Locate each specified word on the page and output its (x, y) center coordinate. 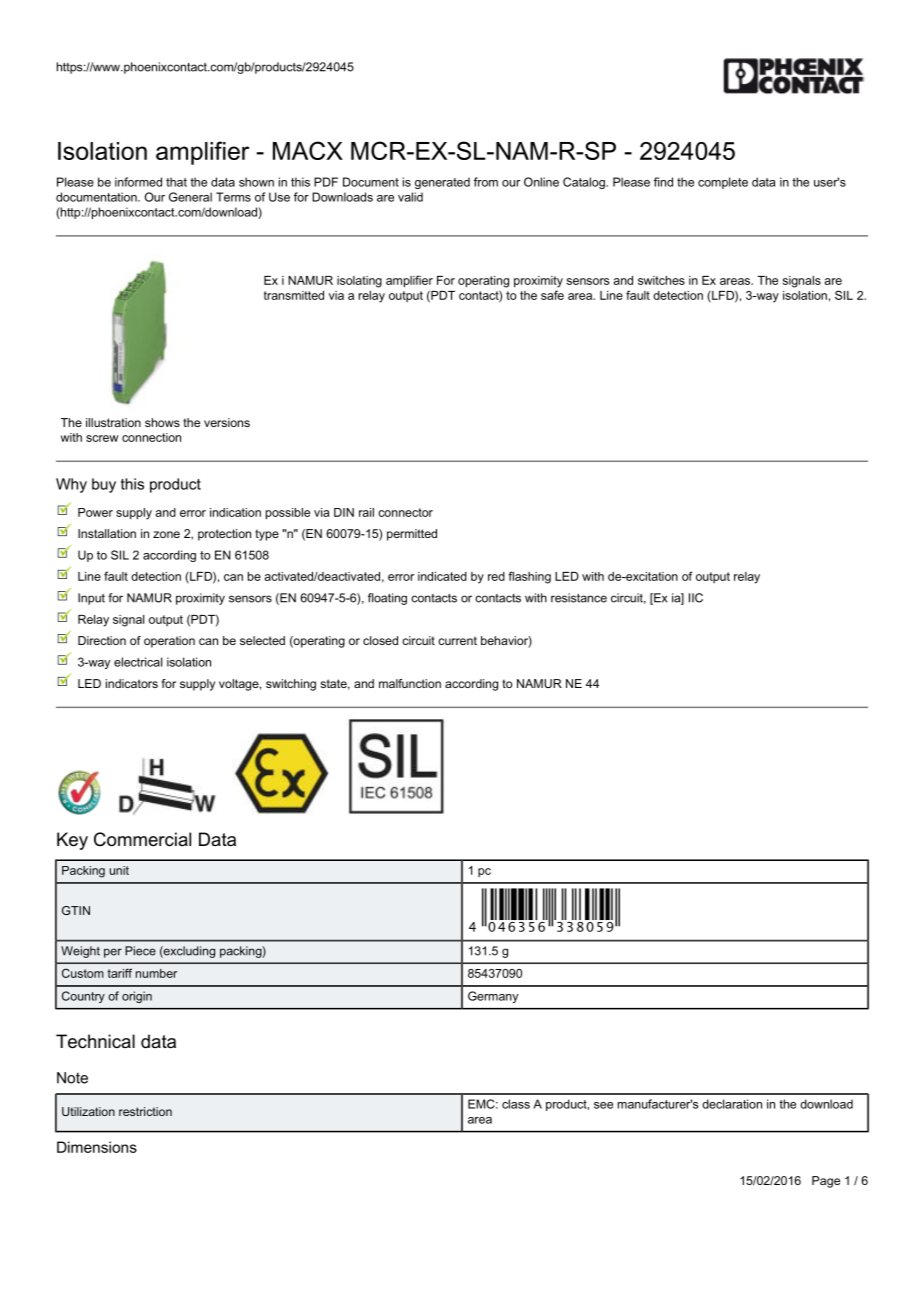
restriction (145, 1111)
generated (442, 183)
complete (723, 183)
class (516, 1104)
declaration (732, 1104)
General (190, 197)
